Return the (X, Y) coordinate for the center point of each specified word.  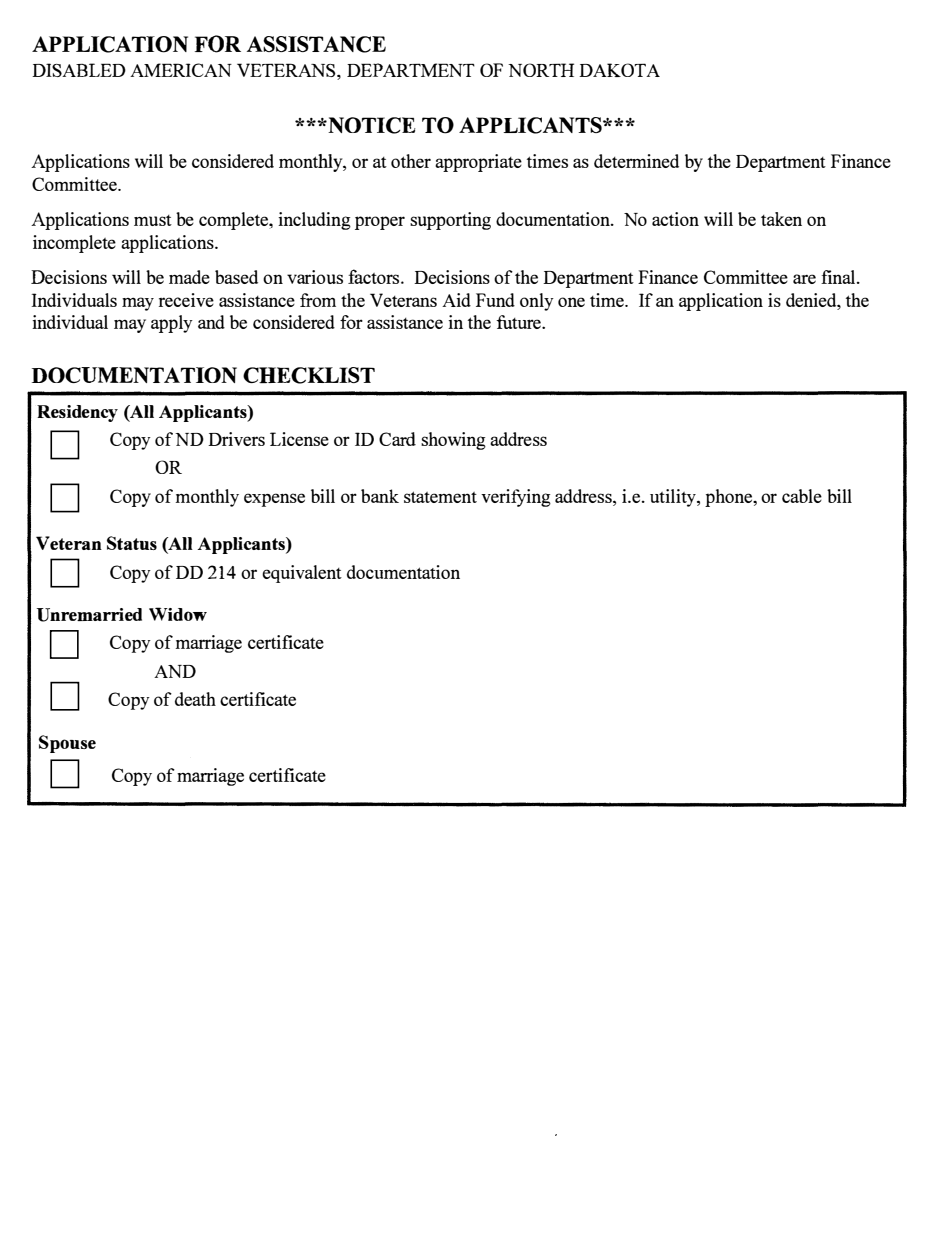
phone (730, 498)
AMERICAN (181, 70)
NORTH (541, 70)
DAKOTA (619, 70)
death (195, 699)
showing (453, 441)
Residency (77, 413)
